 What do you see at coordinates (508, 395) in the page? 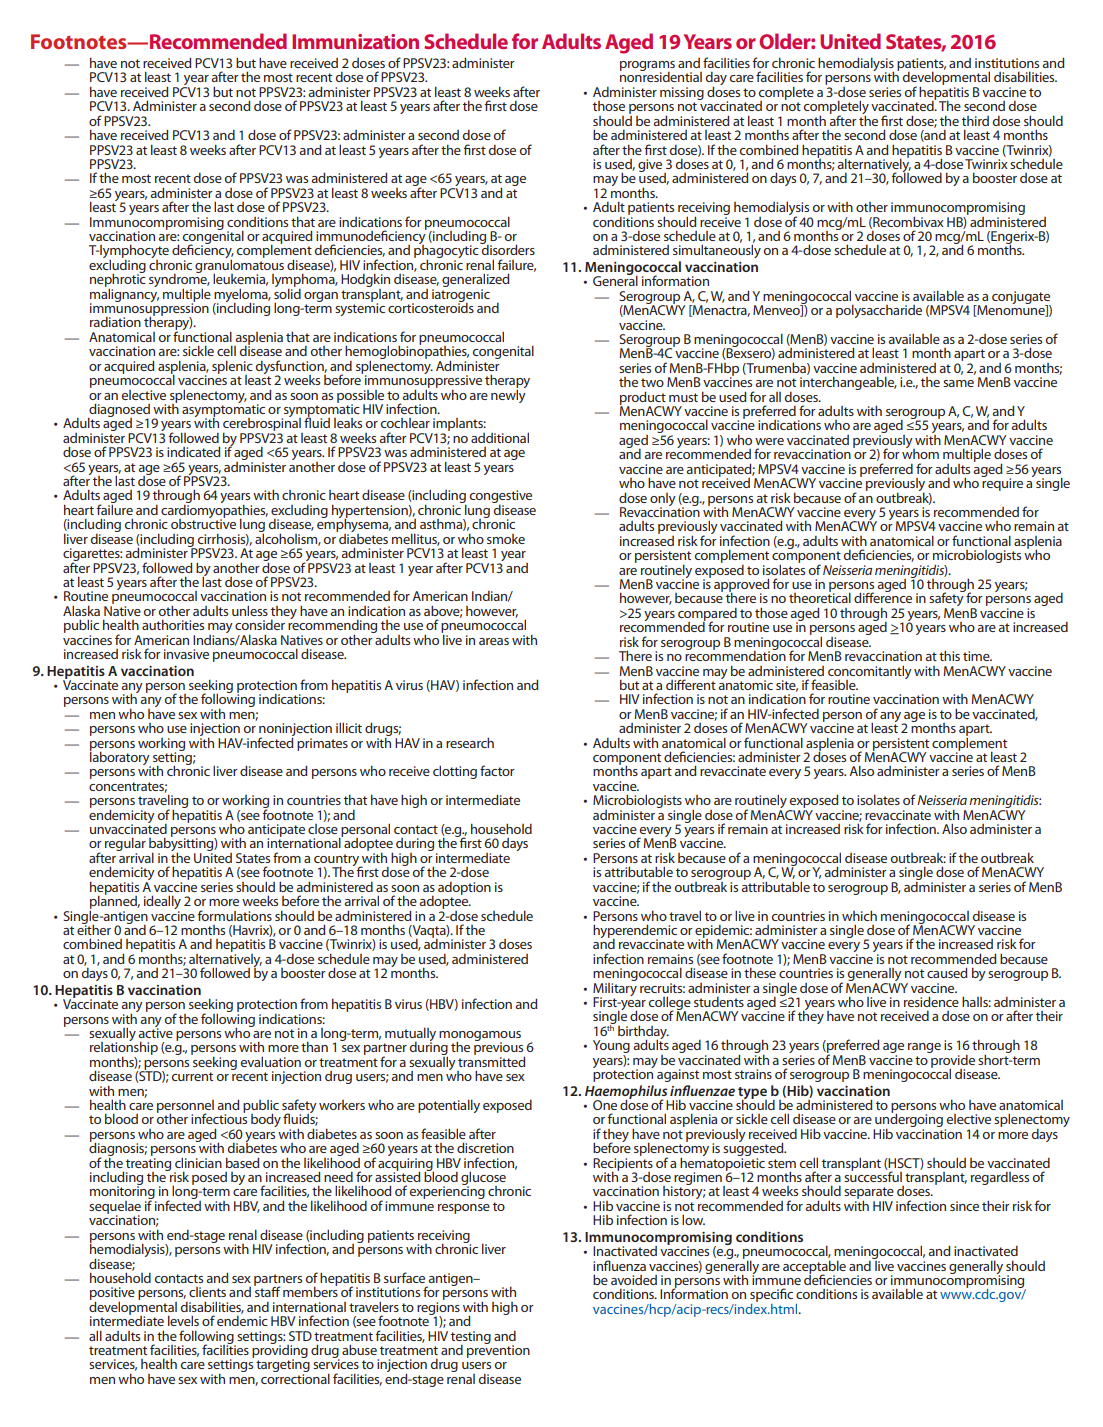
I see `newly` at bounding box center [508, 395].
